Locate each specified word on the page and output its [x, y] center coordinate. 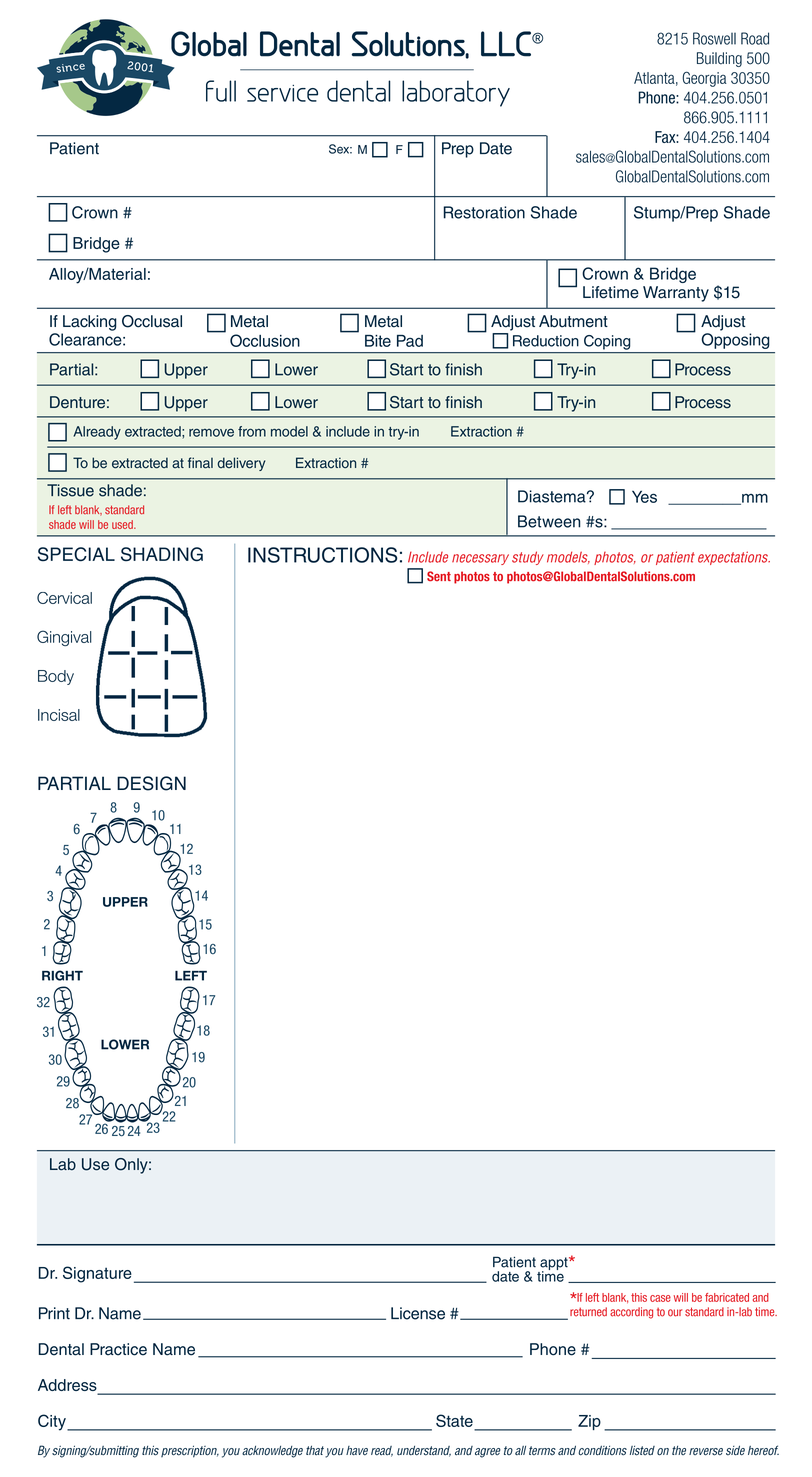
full [221, 91]
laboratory [456, 93]
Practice [118, 1349]
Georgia [704, 79]
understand [424, 1451]
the [679, 1450]
